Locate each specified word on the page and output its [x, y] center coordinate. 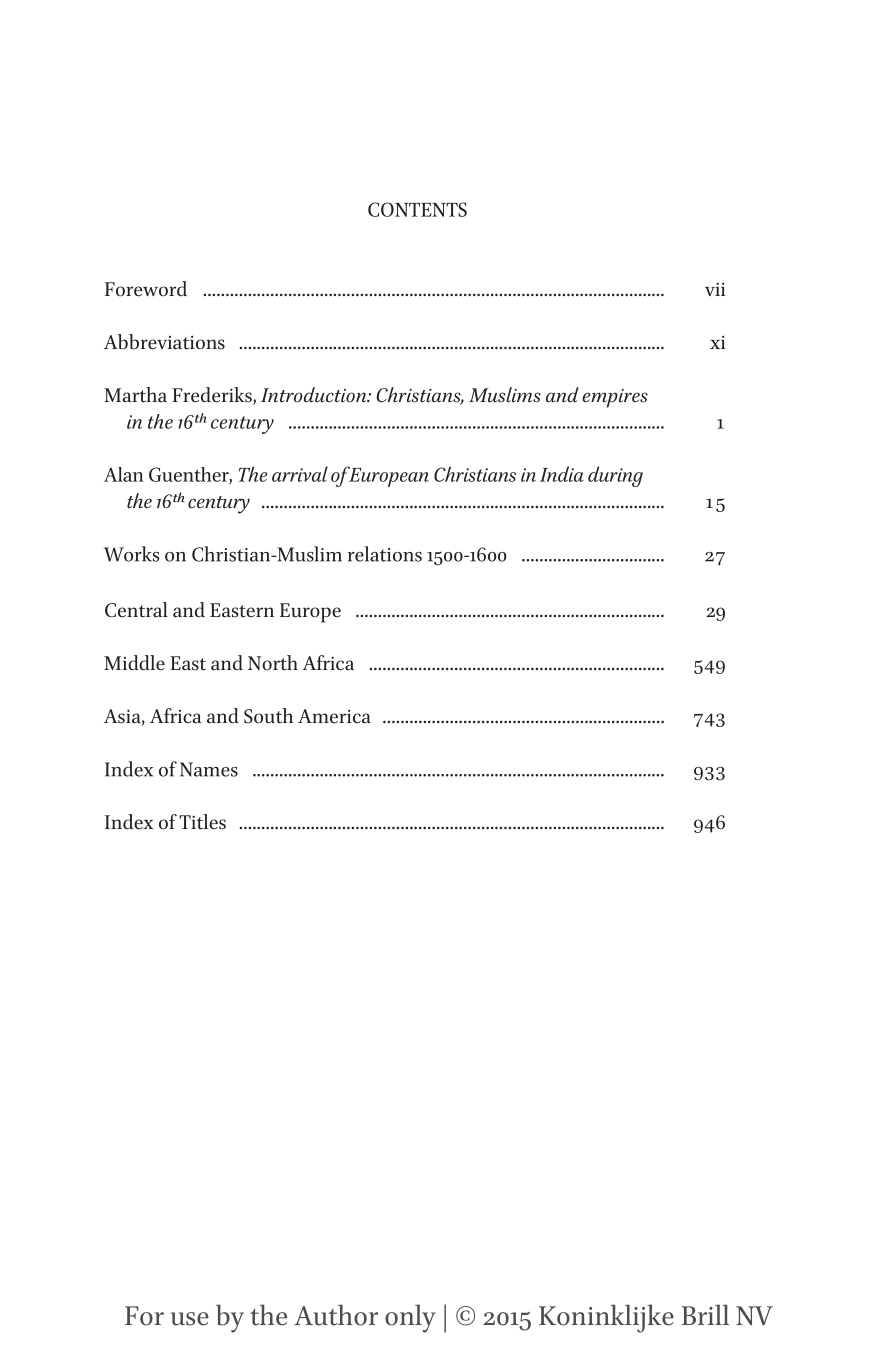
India [562, 474]
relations [385, 554]
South [268, 716]
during [615, 476]
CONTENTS [417, 209]
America [334, 716]
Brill [705, 1314]
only [410, 1318]
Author [336, 1315]
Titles [202, 822]
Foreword [146, 289]
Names [209, 769]
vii [715, 289]
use [190, 1319]
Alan [124, 474]
